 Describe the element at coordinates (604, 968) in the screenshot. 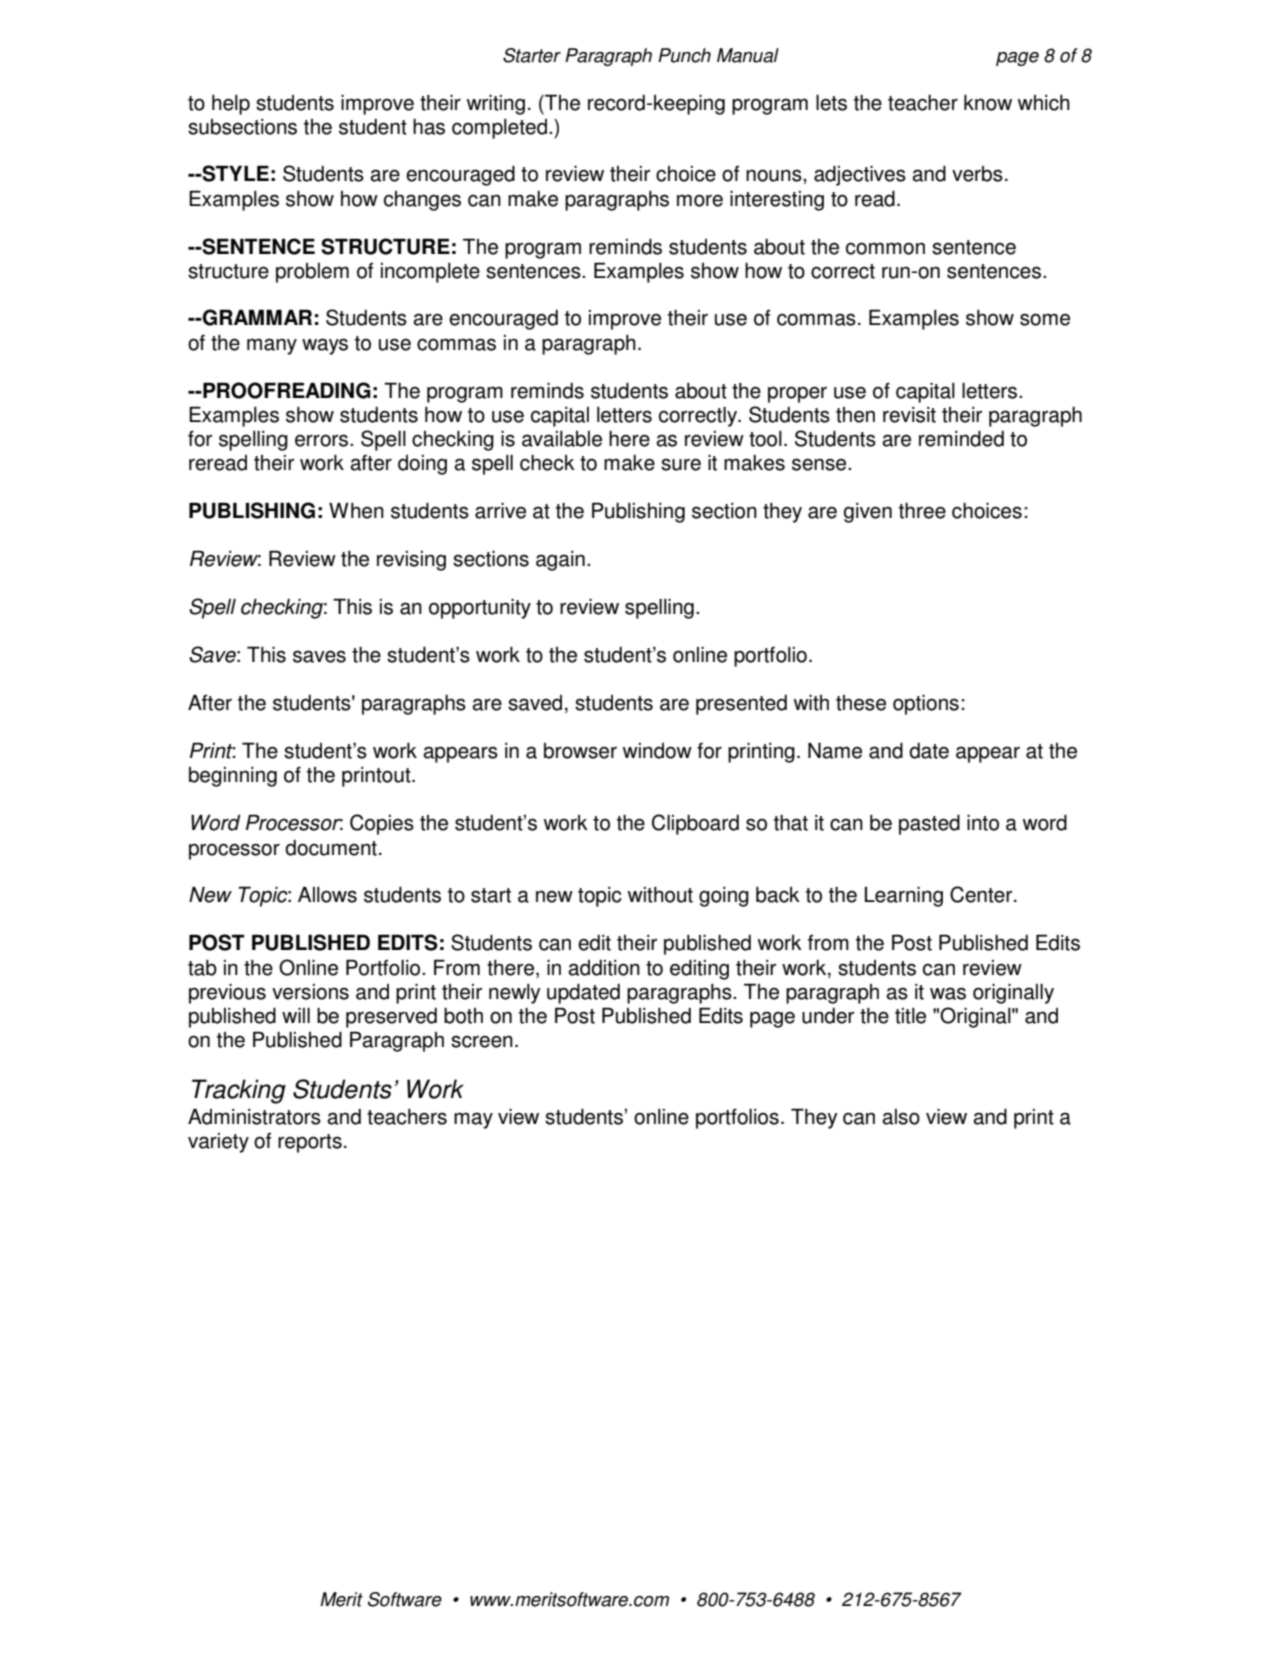

I see `addition` at that location.
